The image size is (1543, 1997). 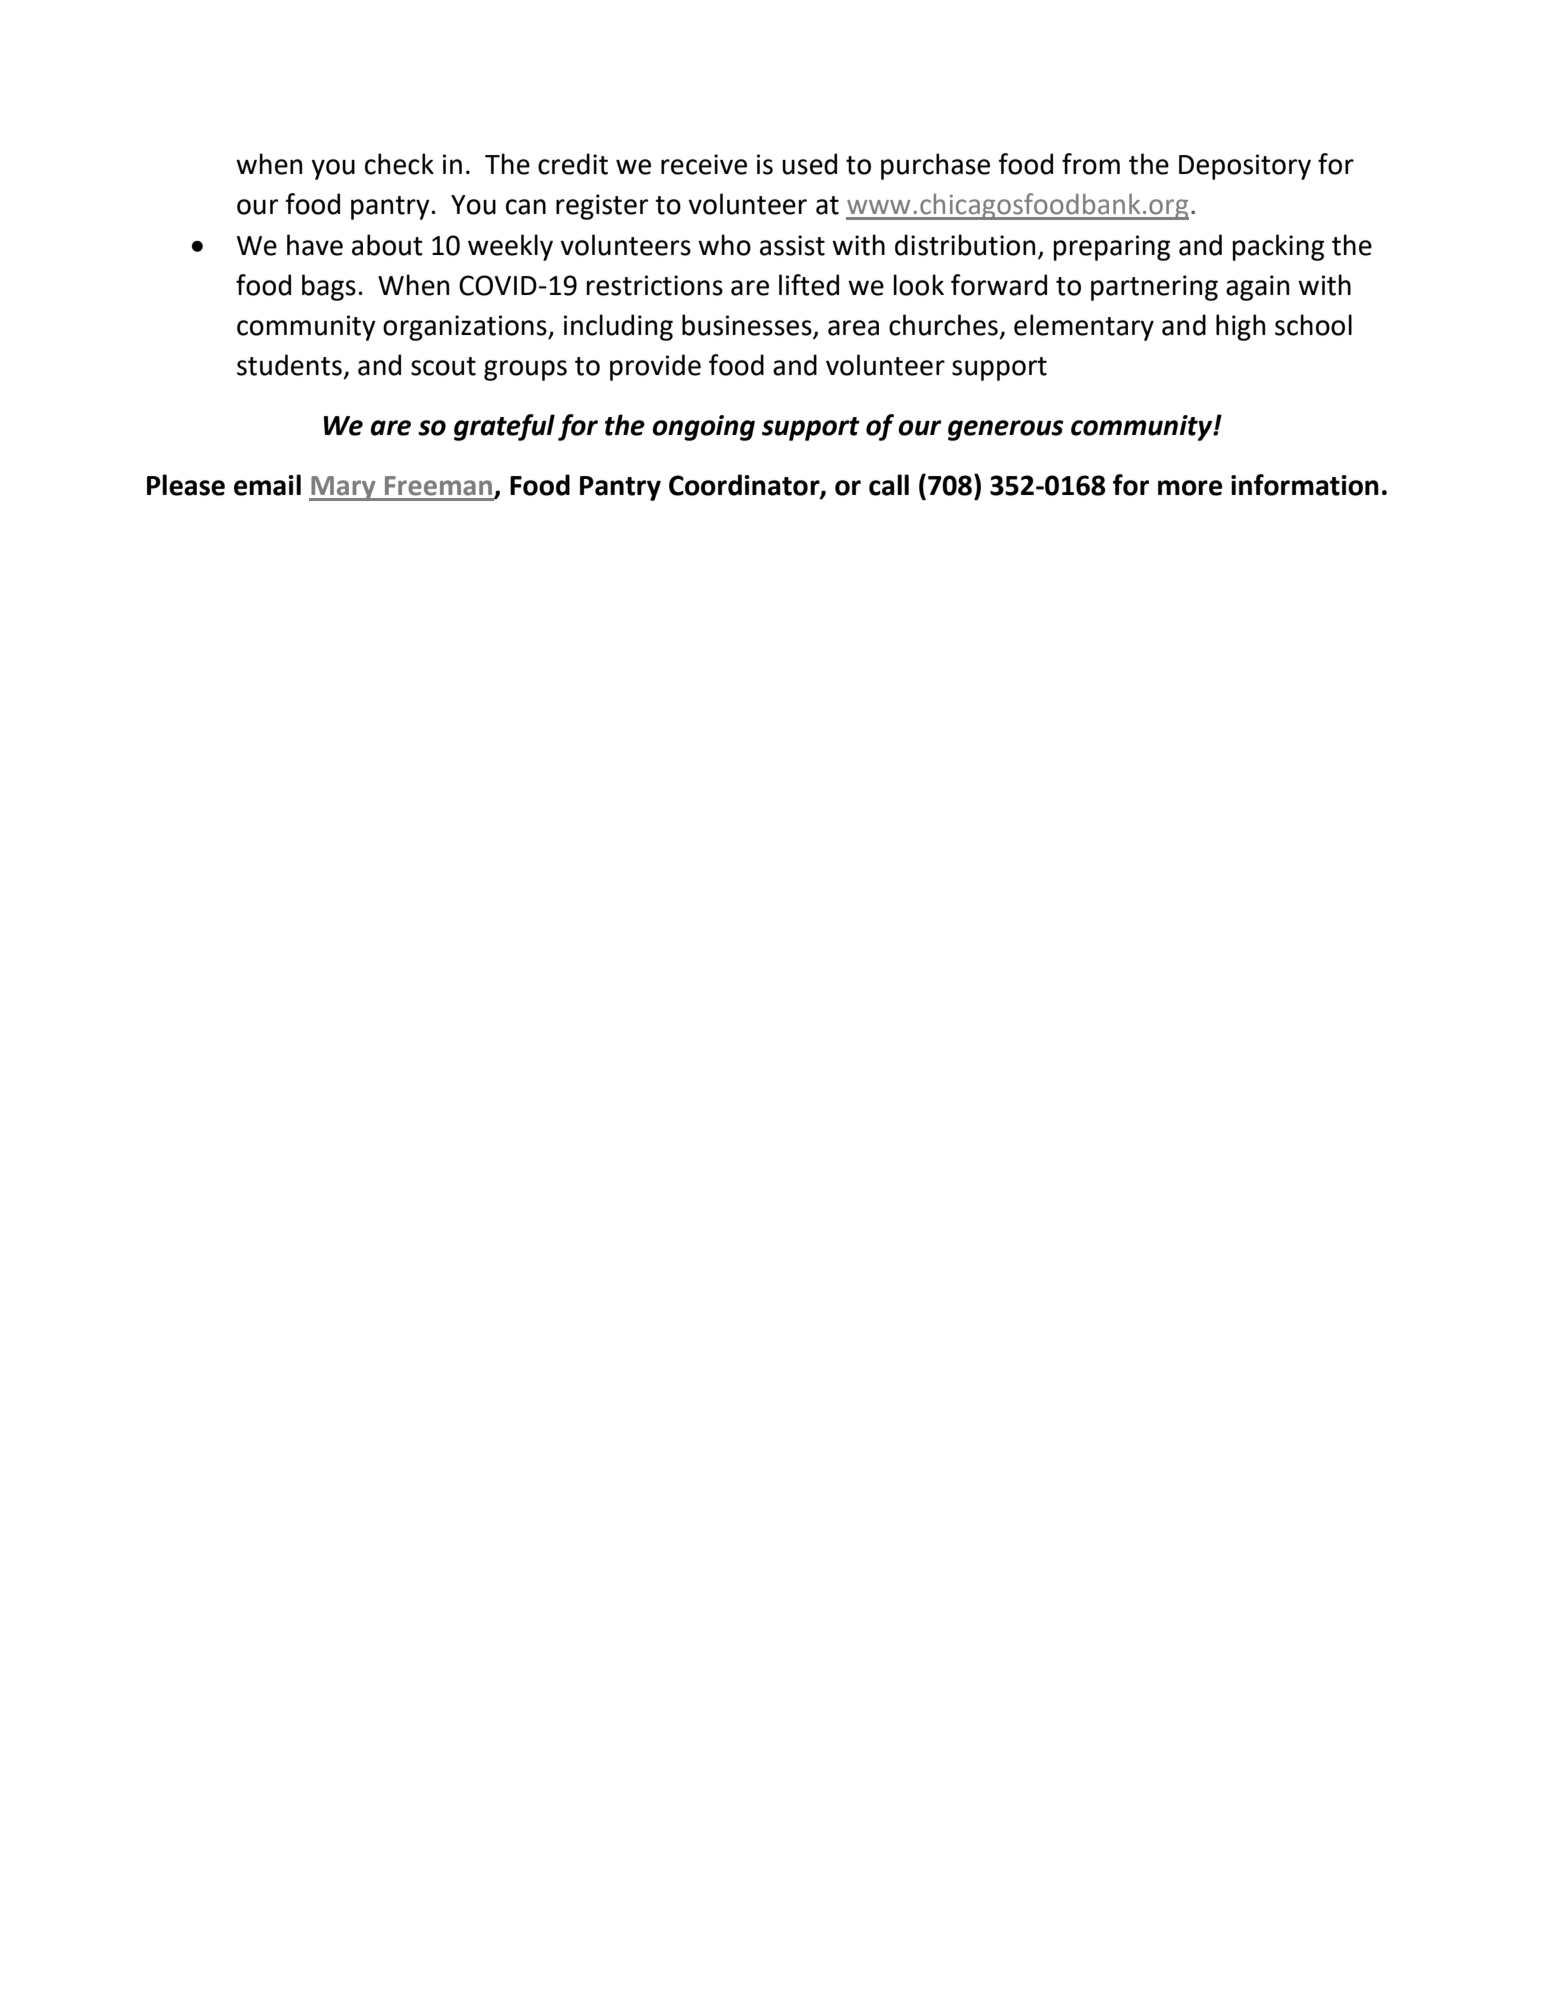 I want to click on generous, so click(x=1005, y=430).
